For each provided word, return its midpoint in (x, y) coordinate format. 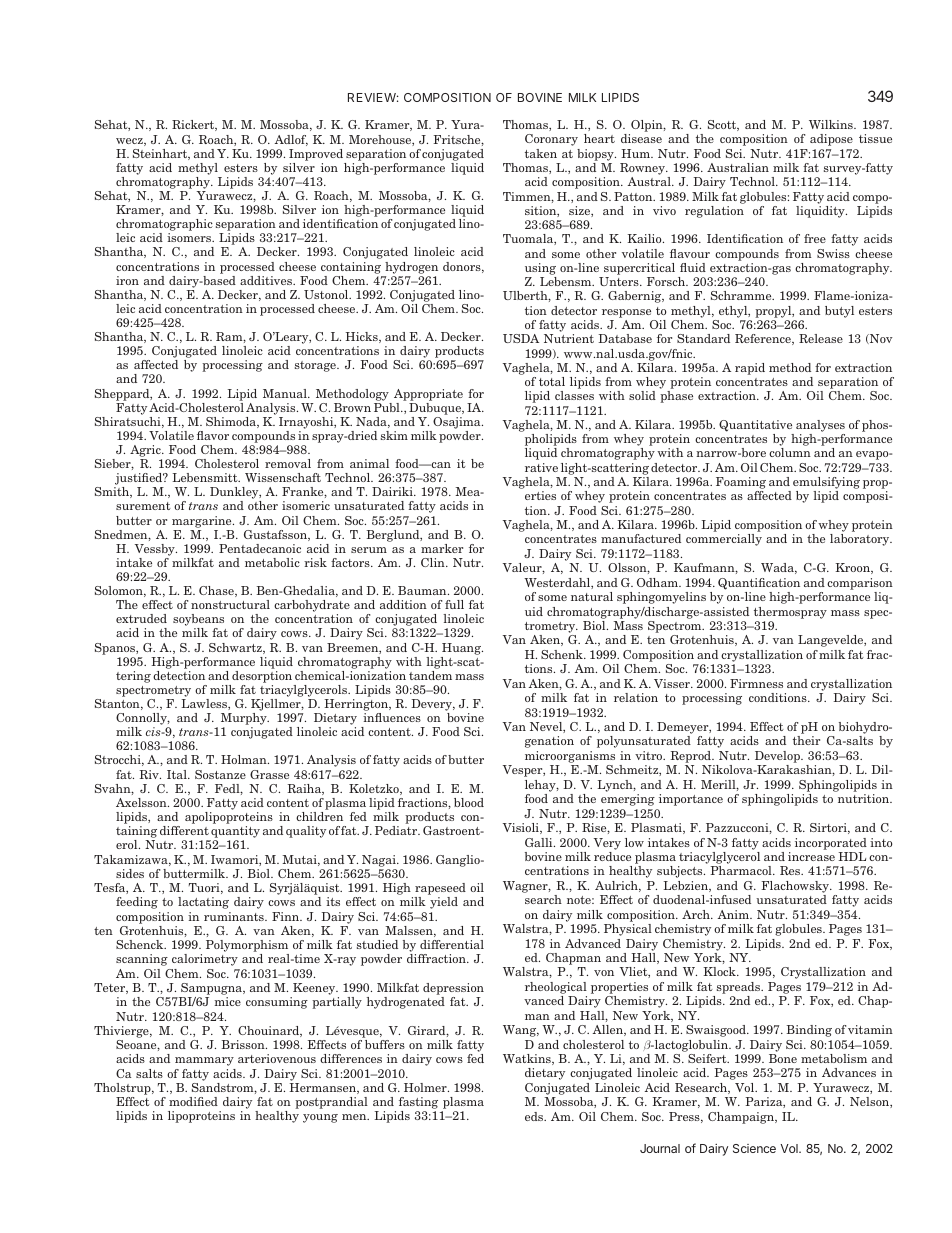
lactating (203, 903)
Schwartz (236, 648)
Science (754, 1148)
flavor (213, 435)
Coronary (551, 140)
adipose (831, 140)
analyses (820, 426)
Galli (540, 842)
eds (535, 1116)
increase (811, 856)
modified (193, 1101)
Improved (316, 155)
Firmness (756, 683)
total (552, 381)
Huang (462, 649)
